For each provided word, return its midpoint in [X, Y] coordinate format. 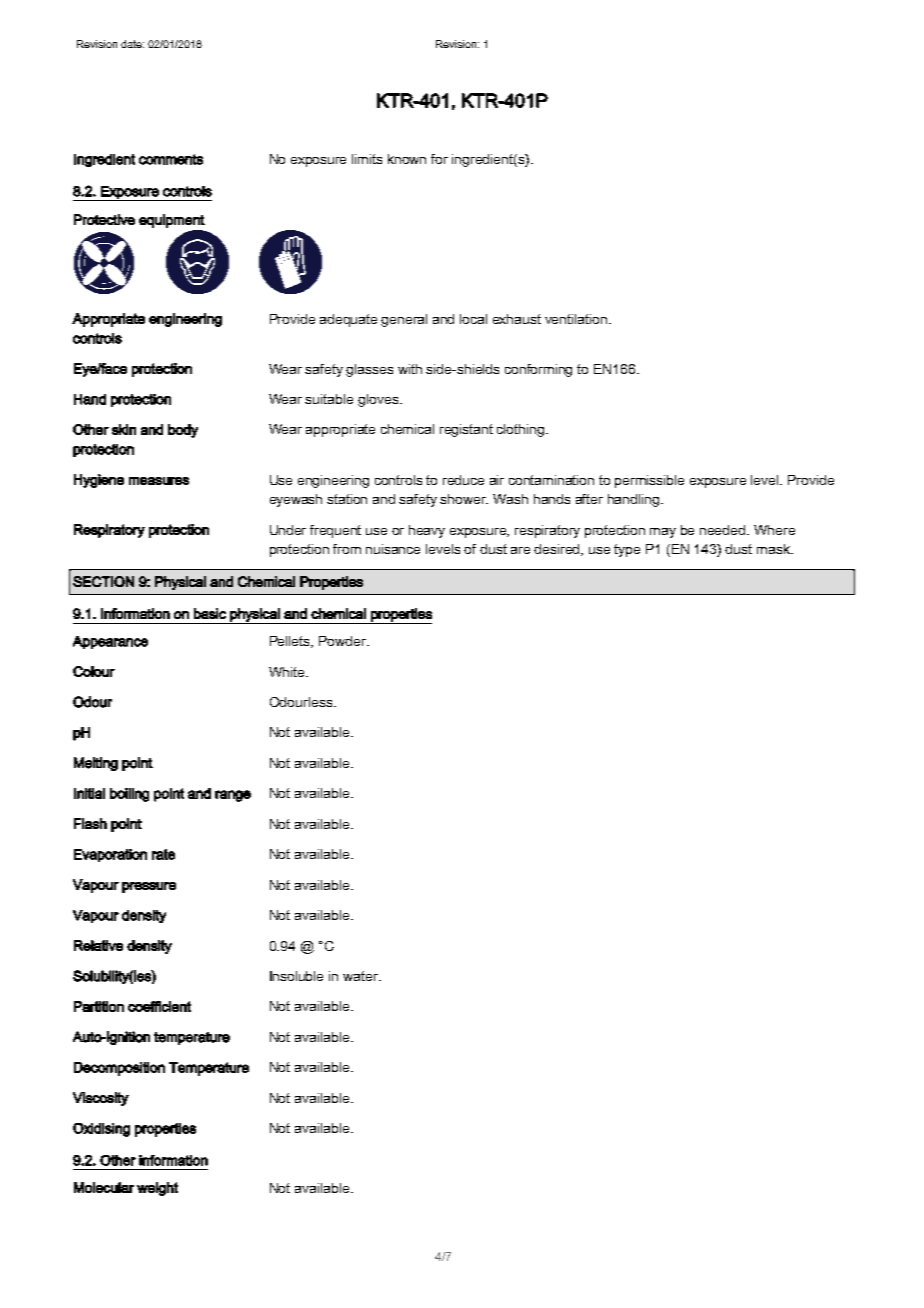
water [361, 976]
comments [171, 159]
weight [157, 1189]
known [407, 159]
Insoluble [296, 976]
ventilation [577, 319]
